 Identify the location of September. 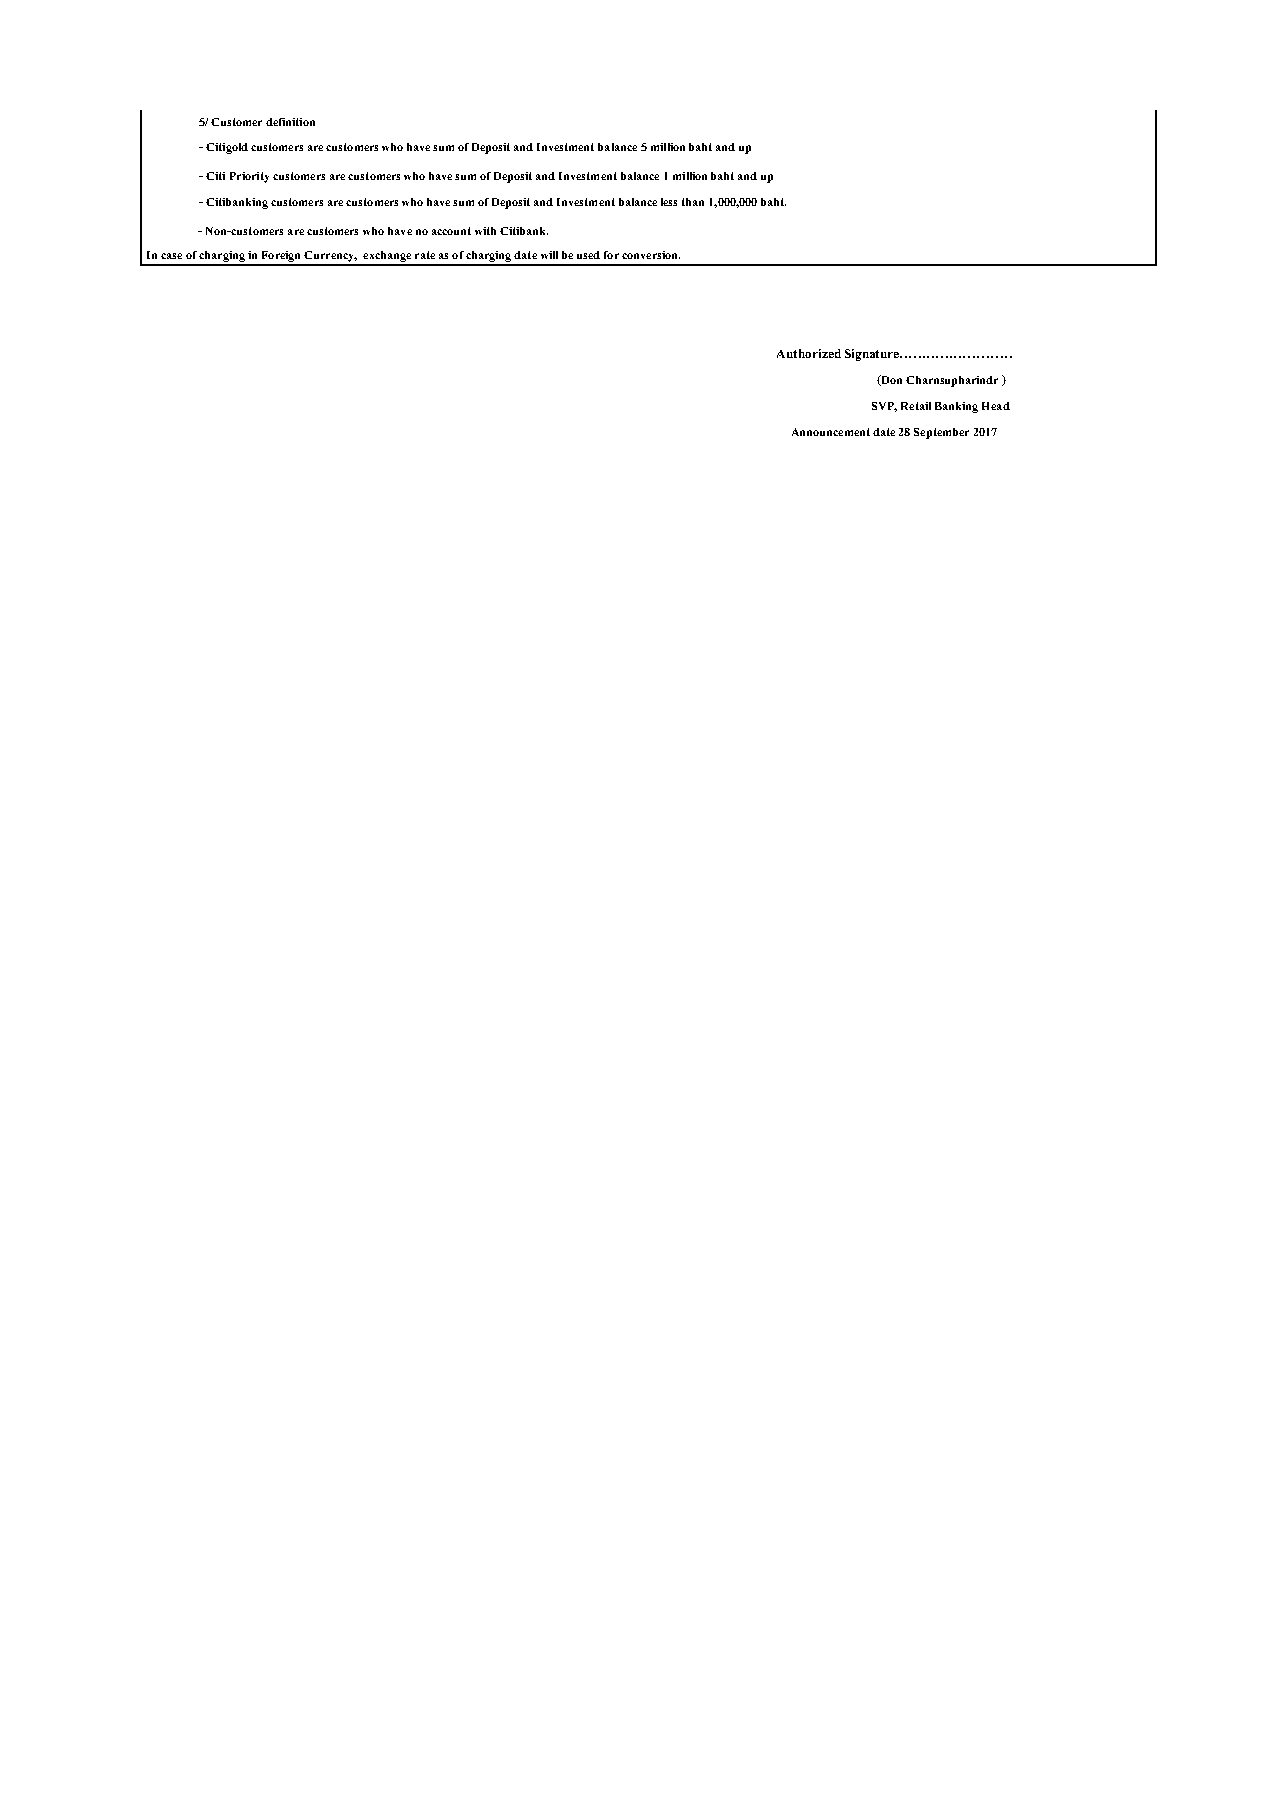
(941, 433).
